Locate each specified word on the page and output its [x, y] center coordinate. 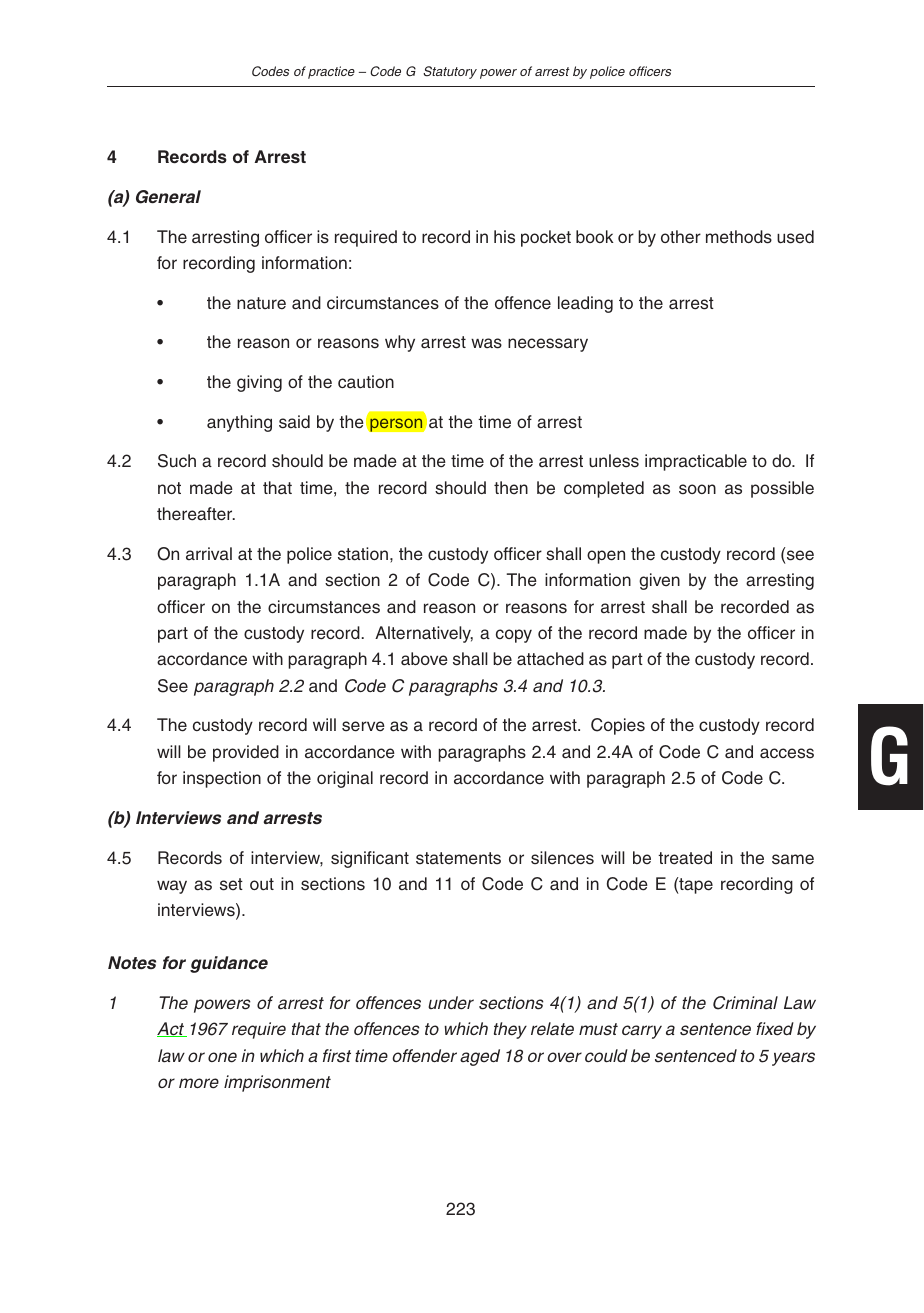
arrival [209, 553]
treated [685, 858]
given [659, 581]
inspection [222, 779]
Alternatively [424, 634]
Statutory [450, 72]
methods [739, 237]
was [486, 343]
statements [458, 858]
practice [331, 72]
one [222, 1057]
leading [585, 304]
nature [261, 303]
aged [480, 1057]
